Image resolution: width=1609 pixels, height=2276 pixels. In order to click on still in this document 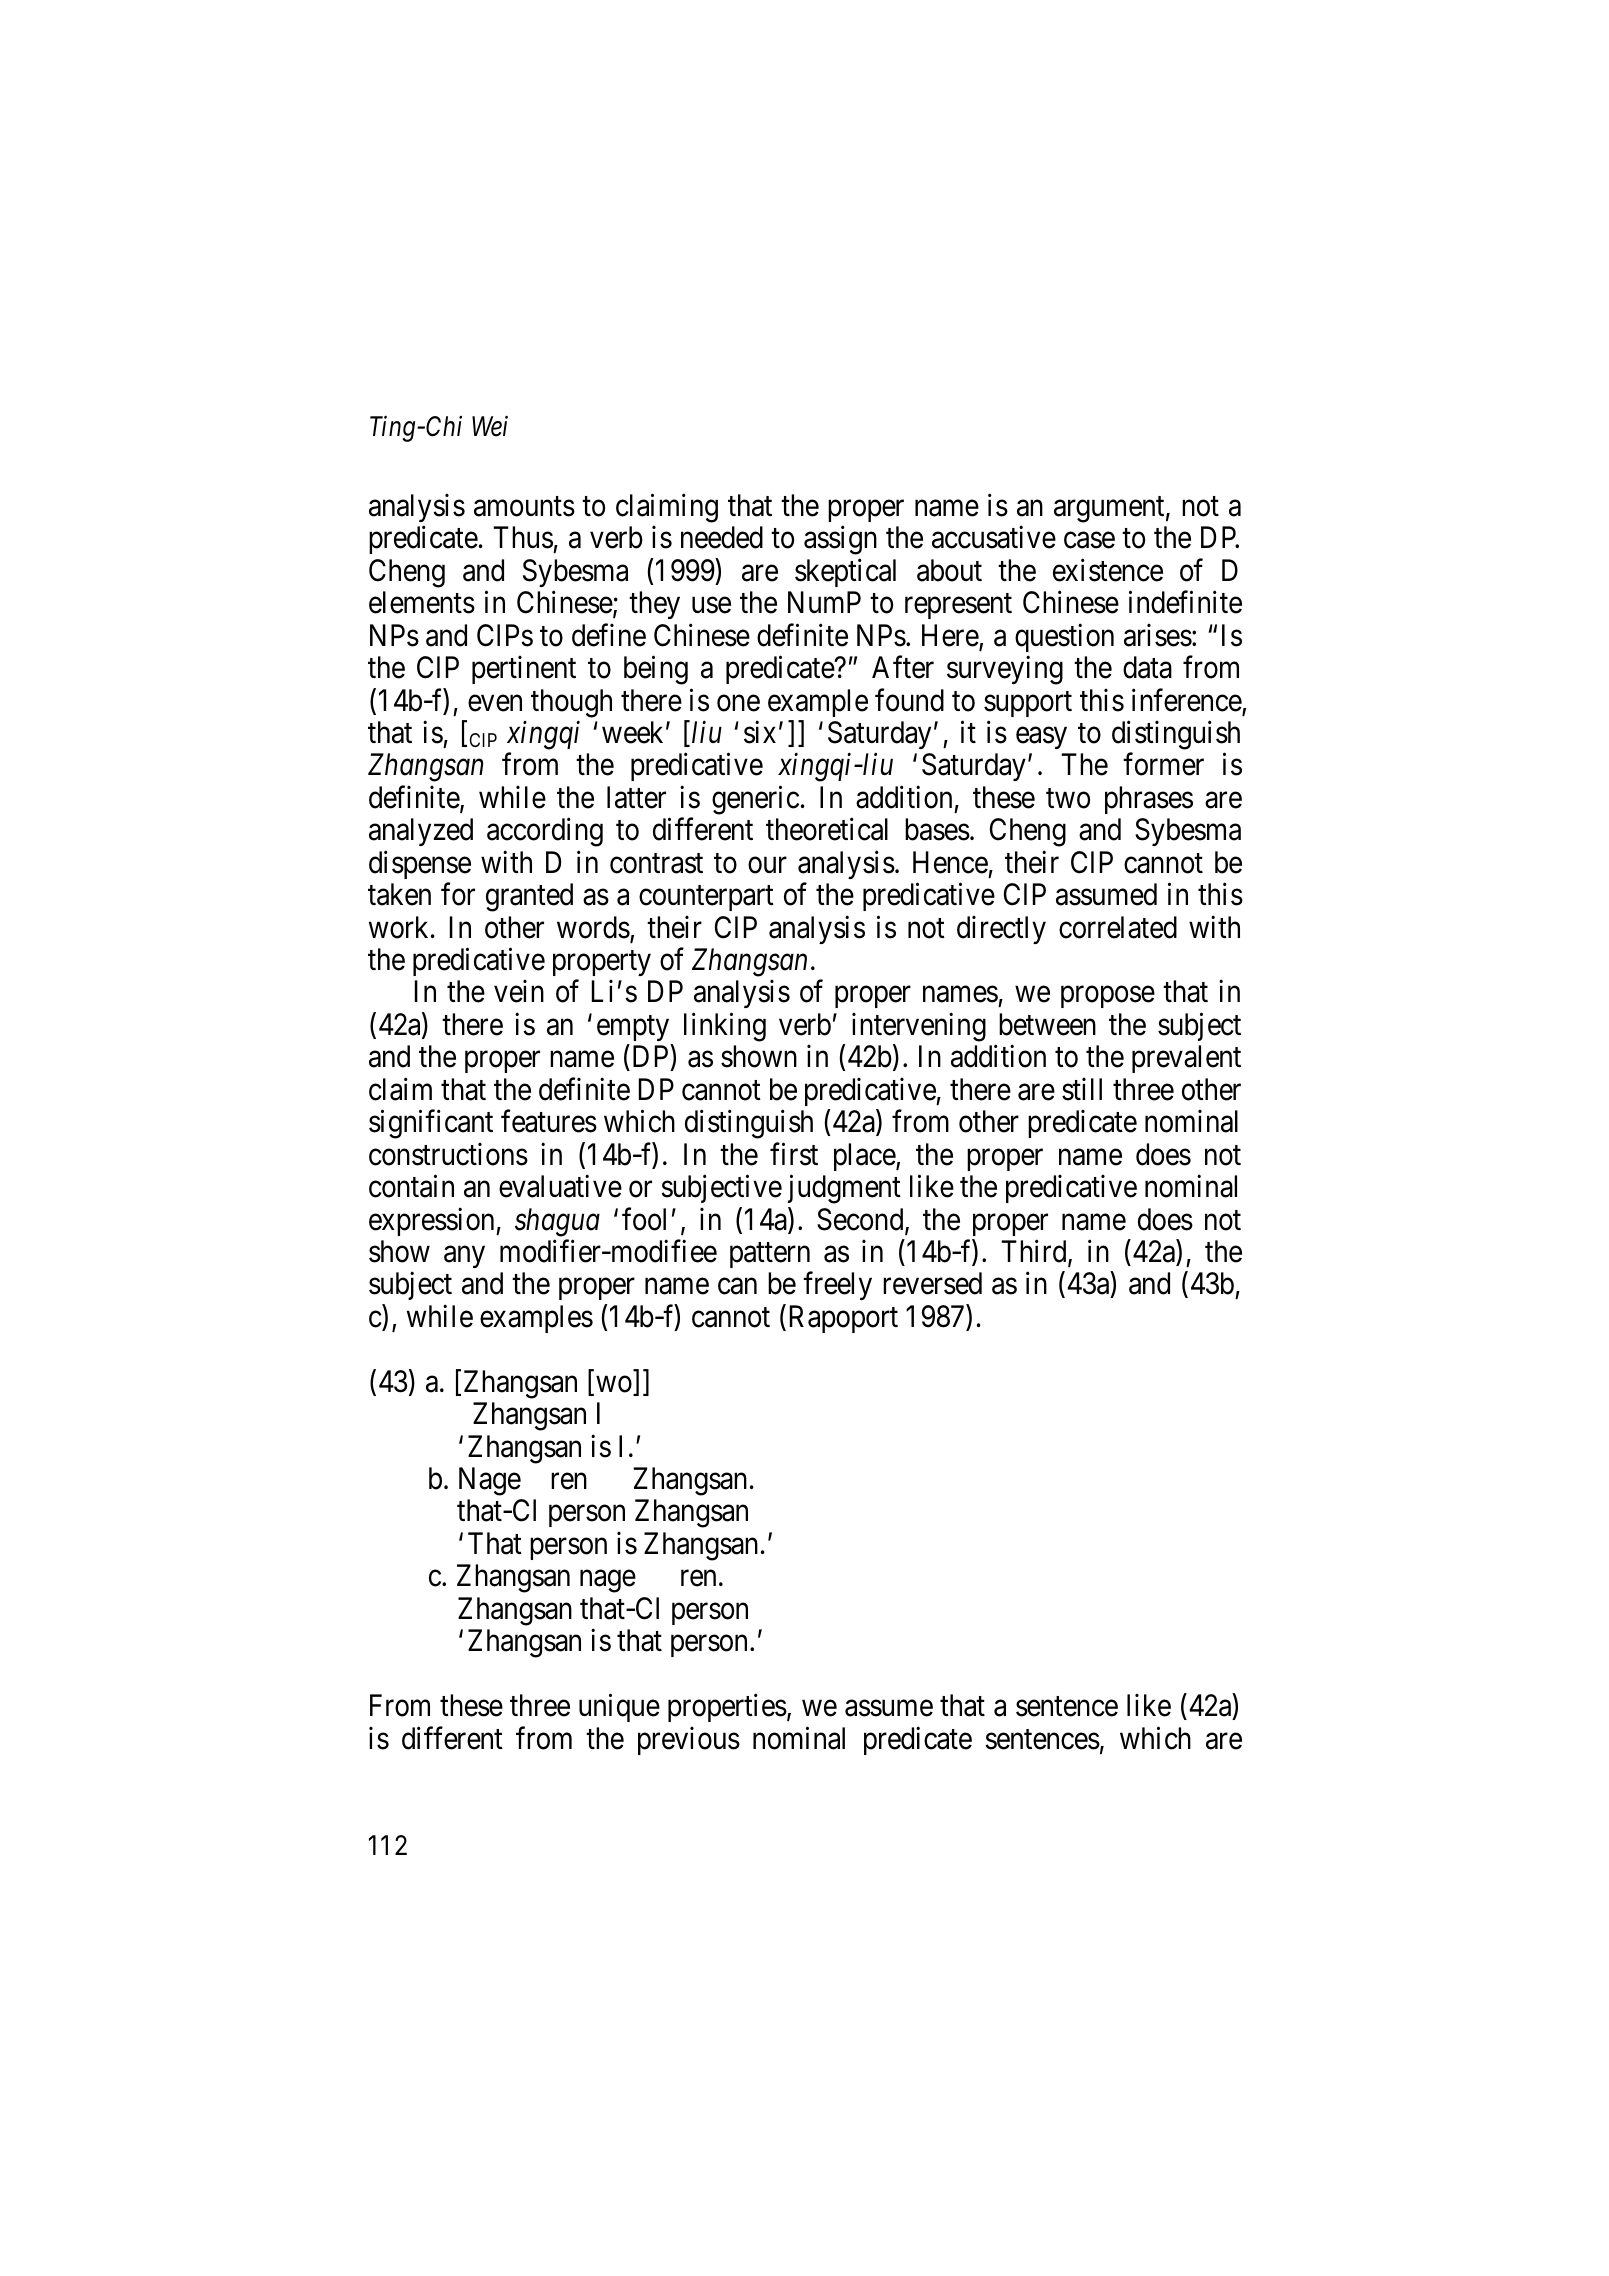, I will do `click(1082, 1089)`.
